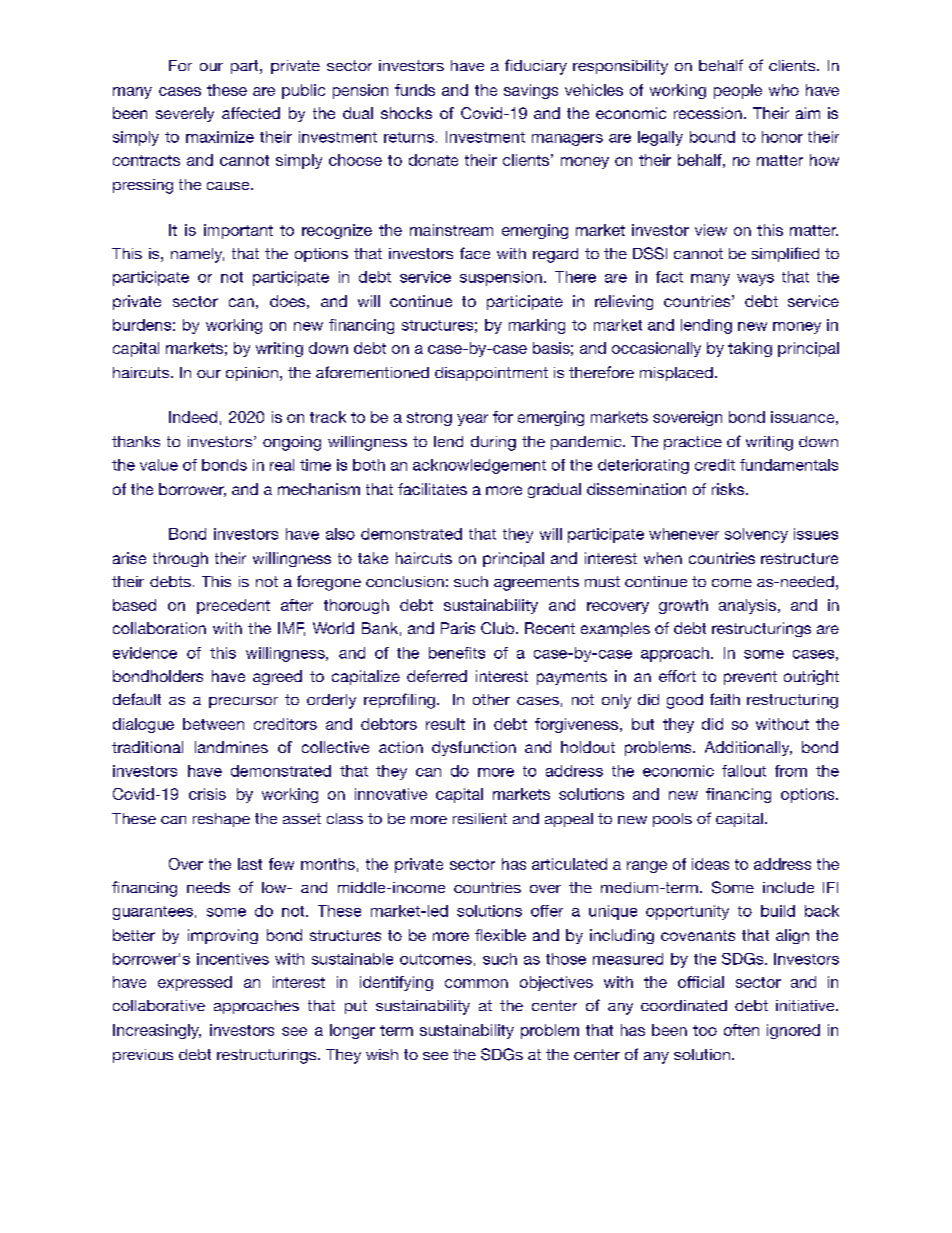  What do you see at coordinates (185, 114) in the page?
I see `severely` at bounding box center [185, 114].
